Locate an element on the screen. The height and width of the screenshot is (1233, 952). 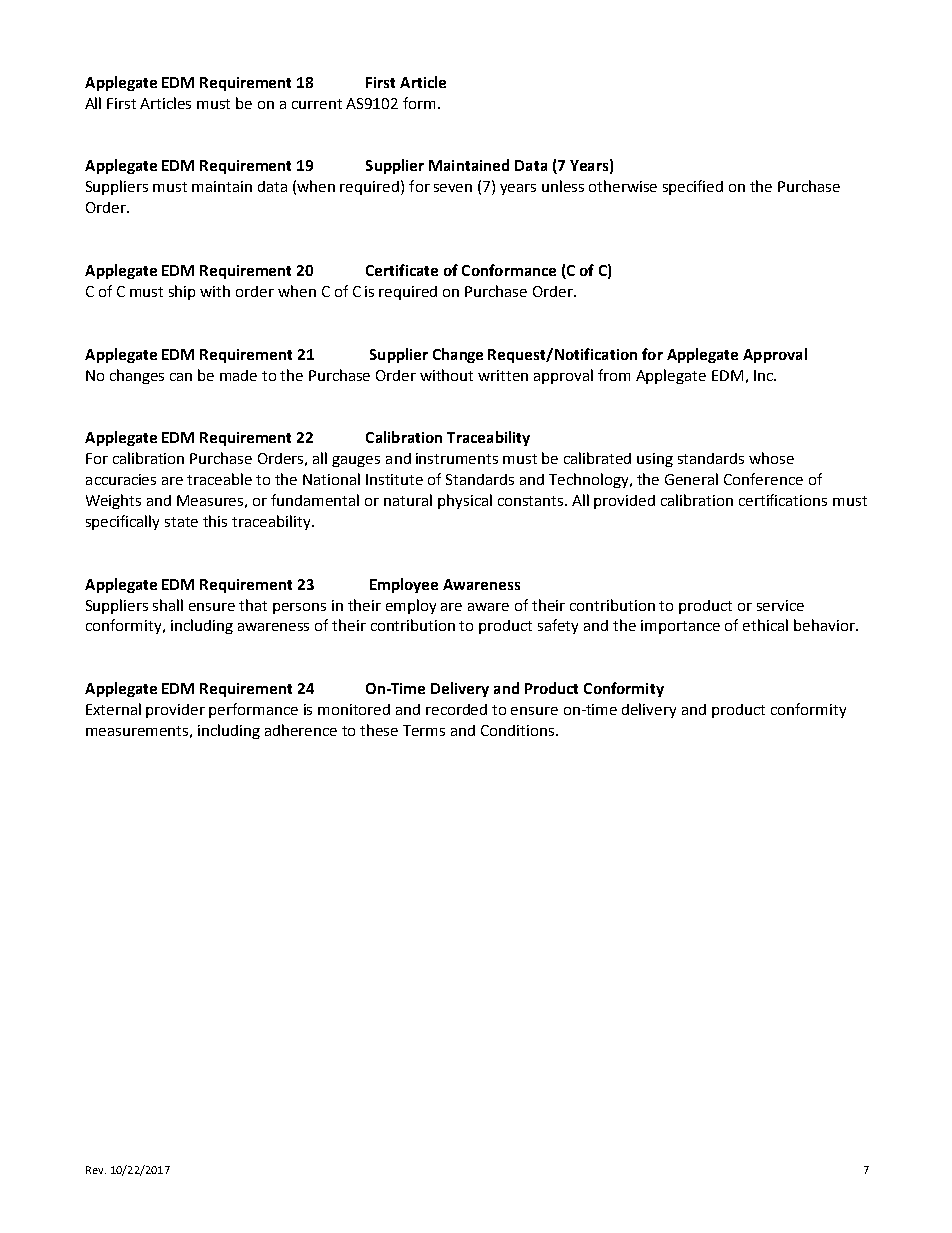
Conference is located at coordinates (763, 479).
